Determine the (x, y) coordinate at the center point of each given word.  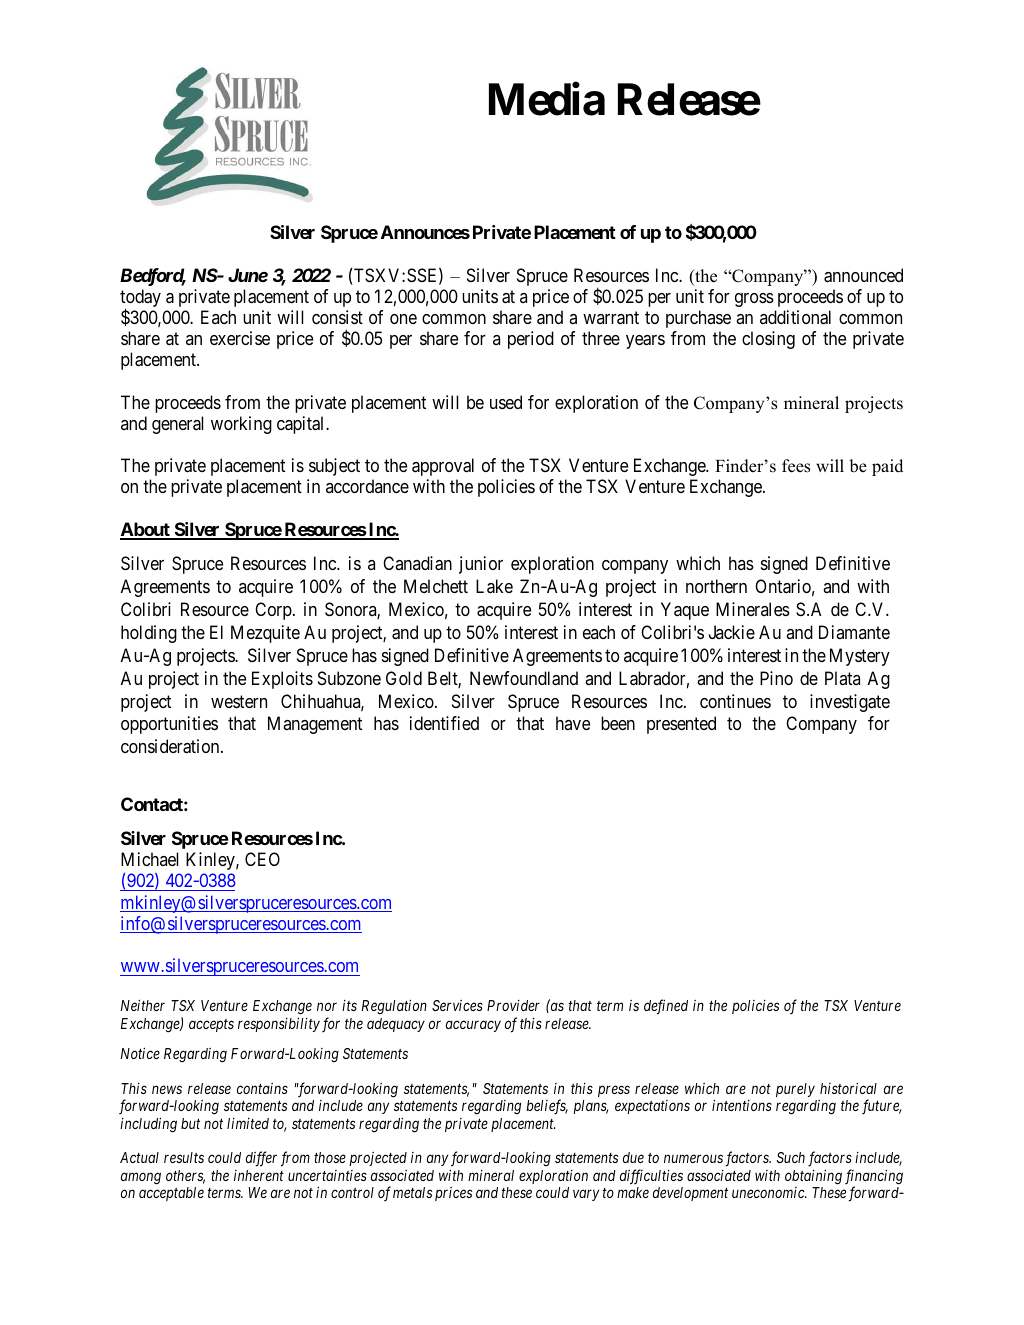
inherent (259, 1175)
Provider (513, 1005)
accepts (211, 1025)
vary (586, 1195)
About (146, 530)
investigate (850, 703)
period (531, 340)
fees (796, 466)
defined (666, 1007)
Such (791, 1157)
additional (795, 317)
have (573, 723)
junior (481, 565)
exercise (240, 338)
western (239, 701)
